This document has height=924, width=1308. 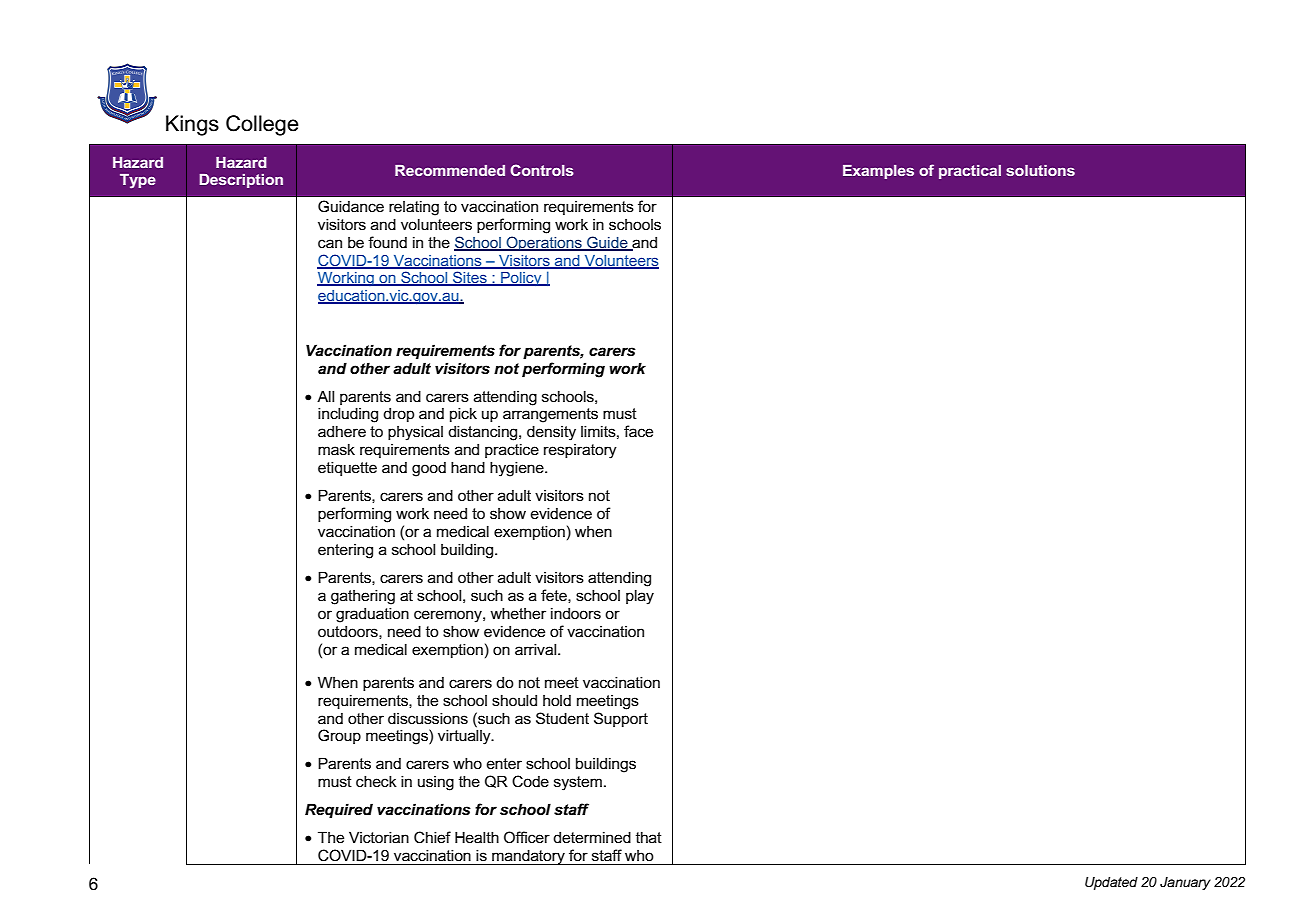 I want to click on etiquette, so click(x=347, y=468).
